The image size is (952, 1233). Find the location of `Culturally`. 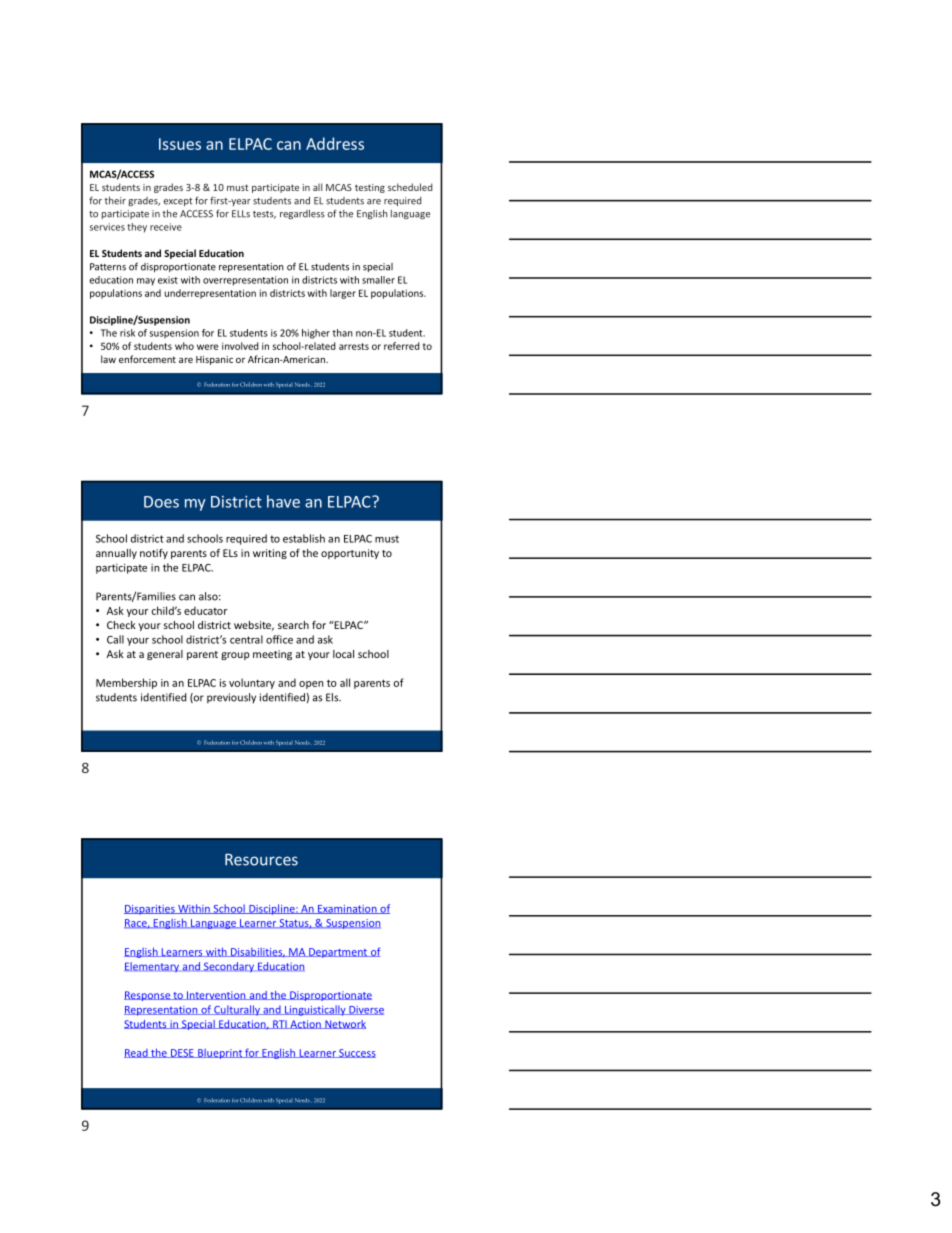

Culturally is located at coordinates (237, 1010).
